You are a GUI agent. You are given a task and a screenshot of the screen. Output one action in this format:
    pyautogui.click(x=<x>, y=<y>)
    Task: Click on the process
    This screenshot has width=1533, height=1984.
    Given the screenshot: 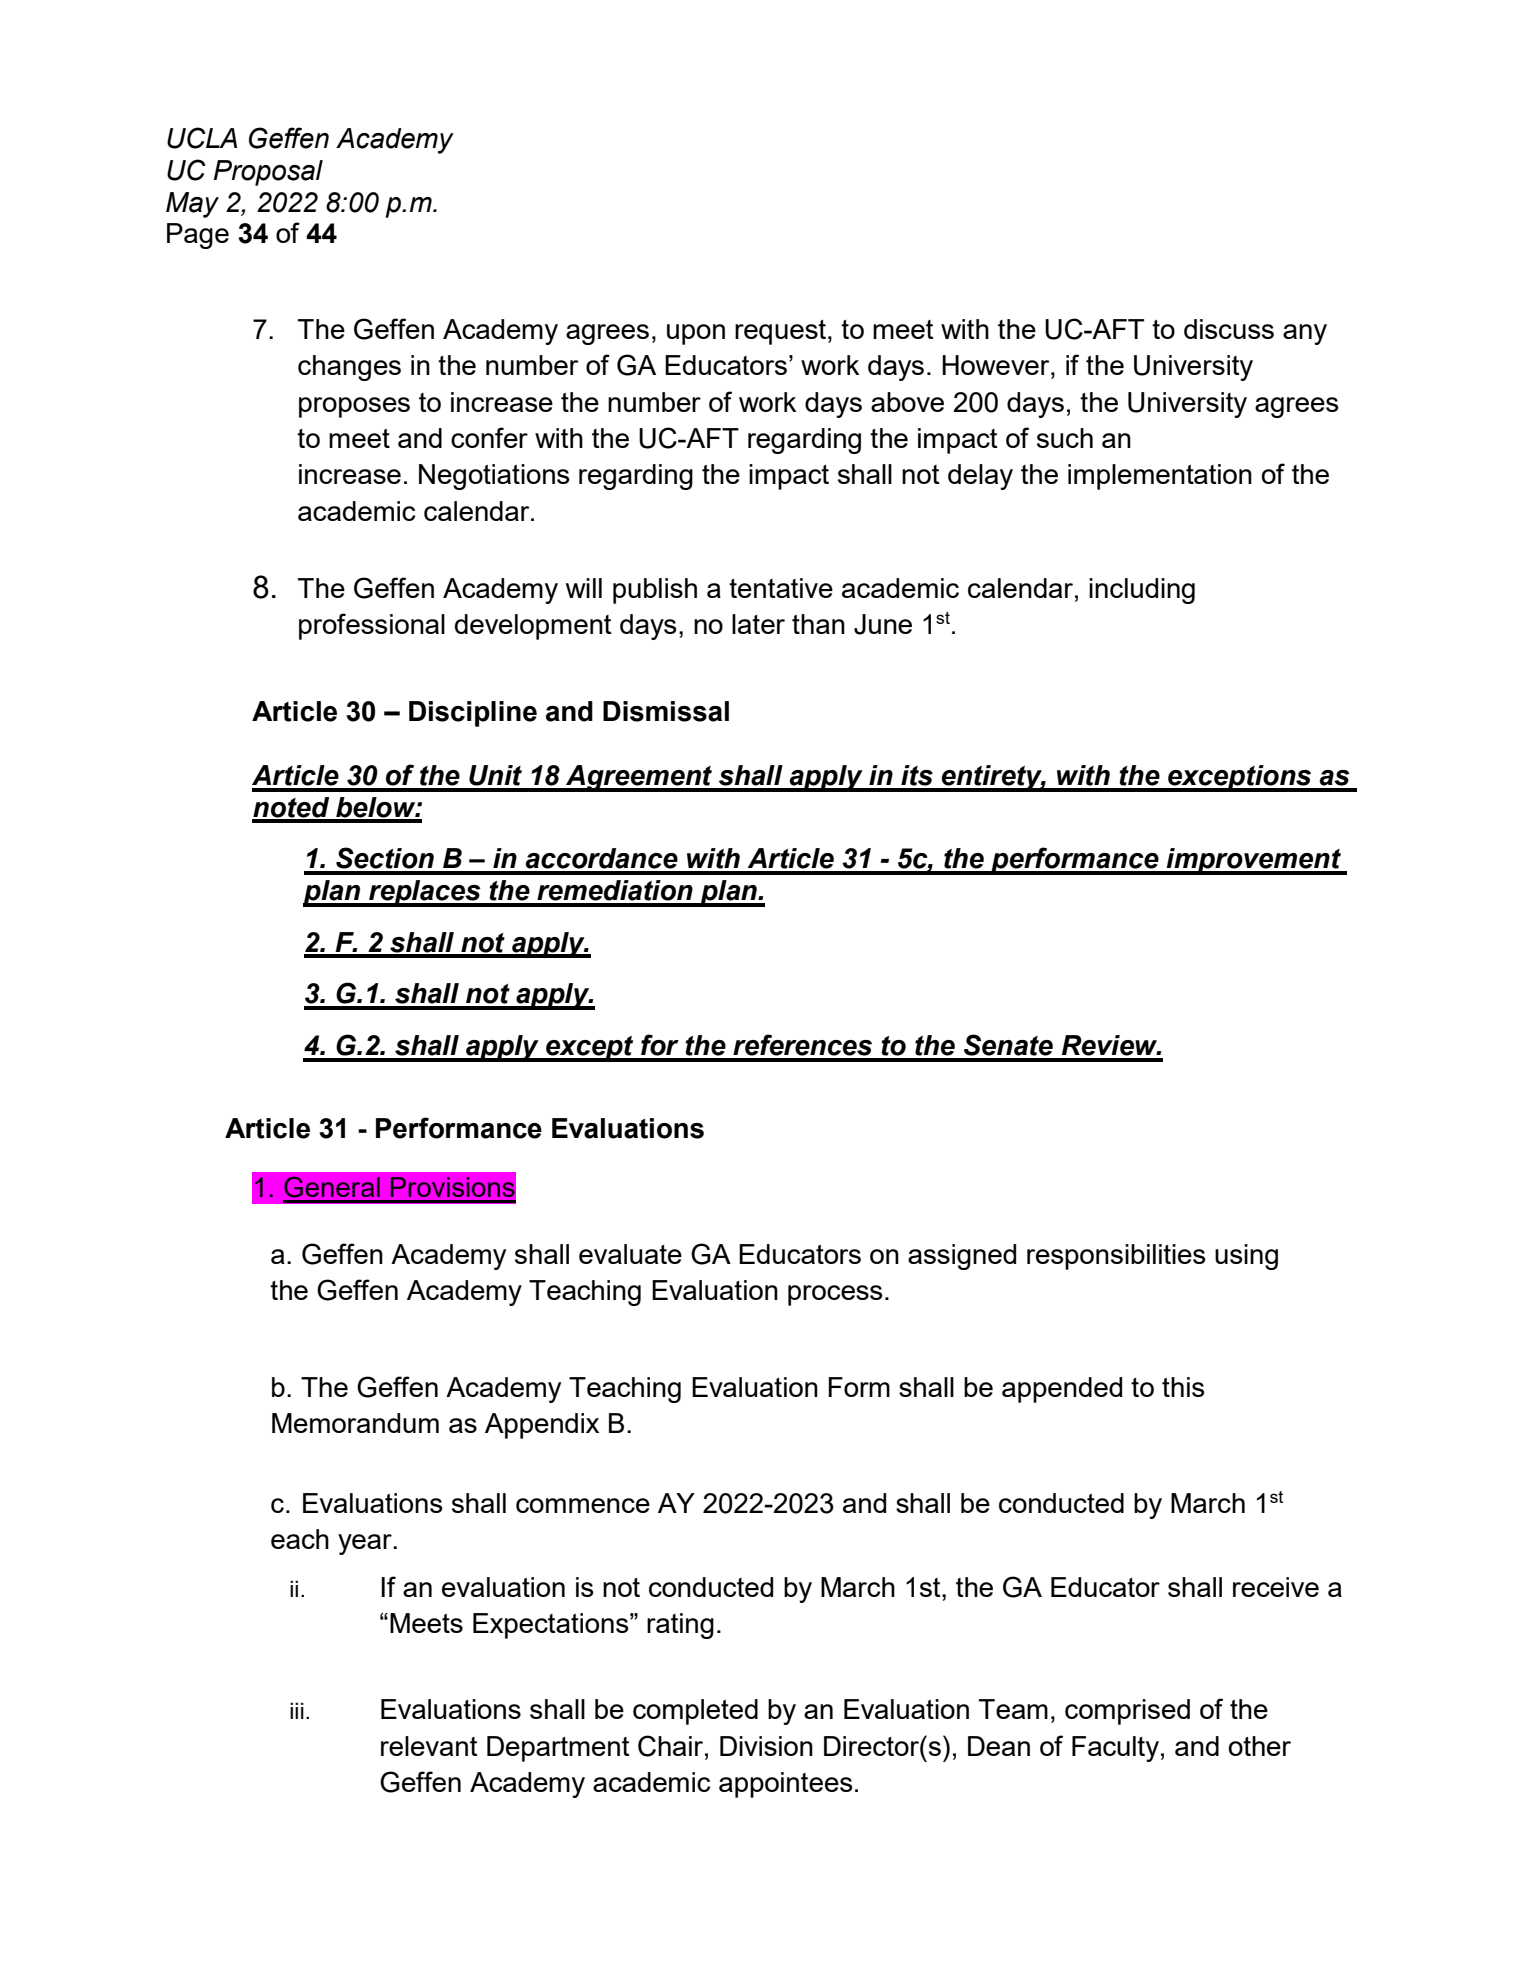 What is the action you would take?
    pyautogui.click(x=835, y=1295)
